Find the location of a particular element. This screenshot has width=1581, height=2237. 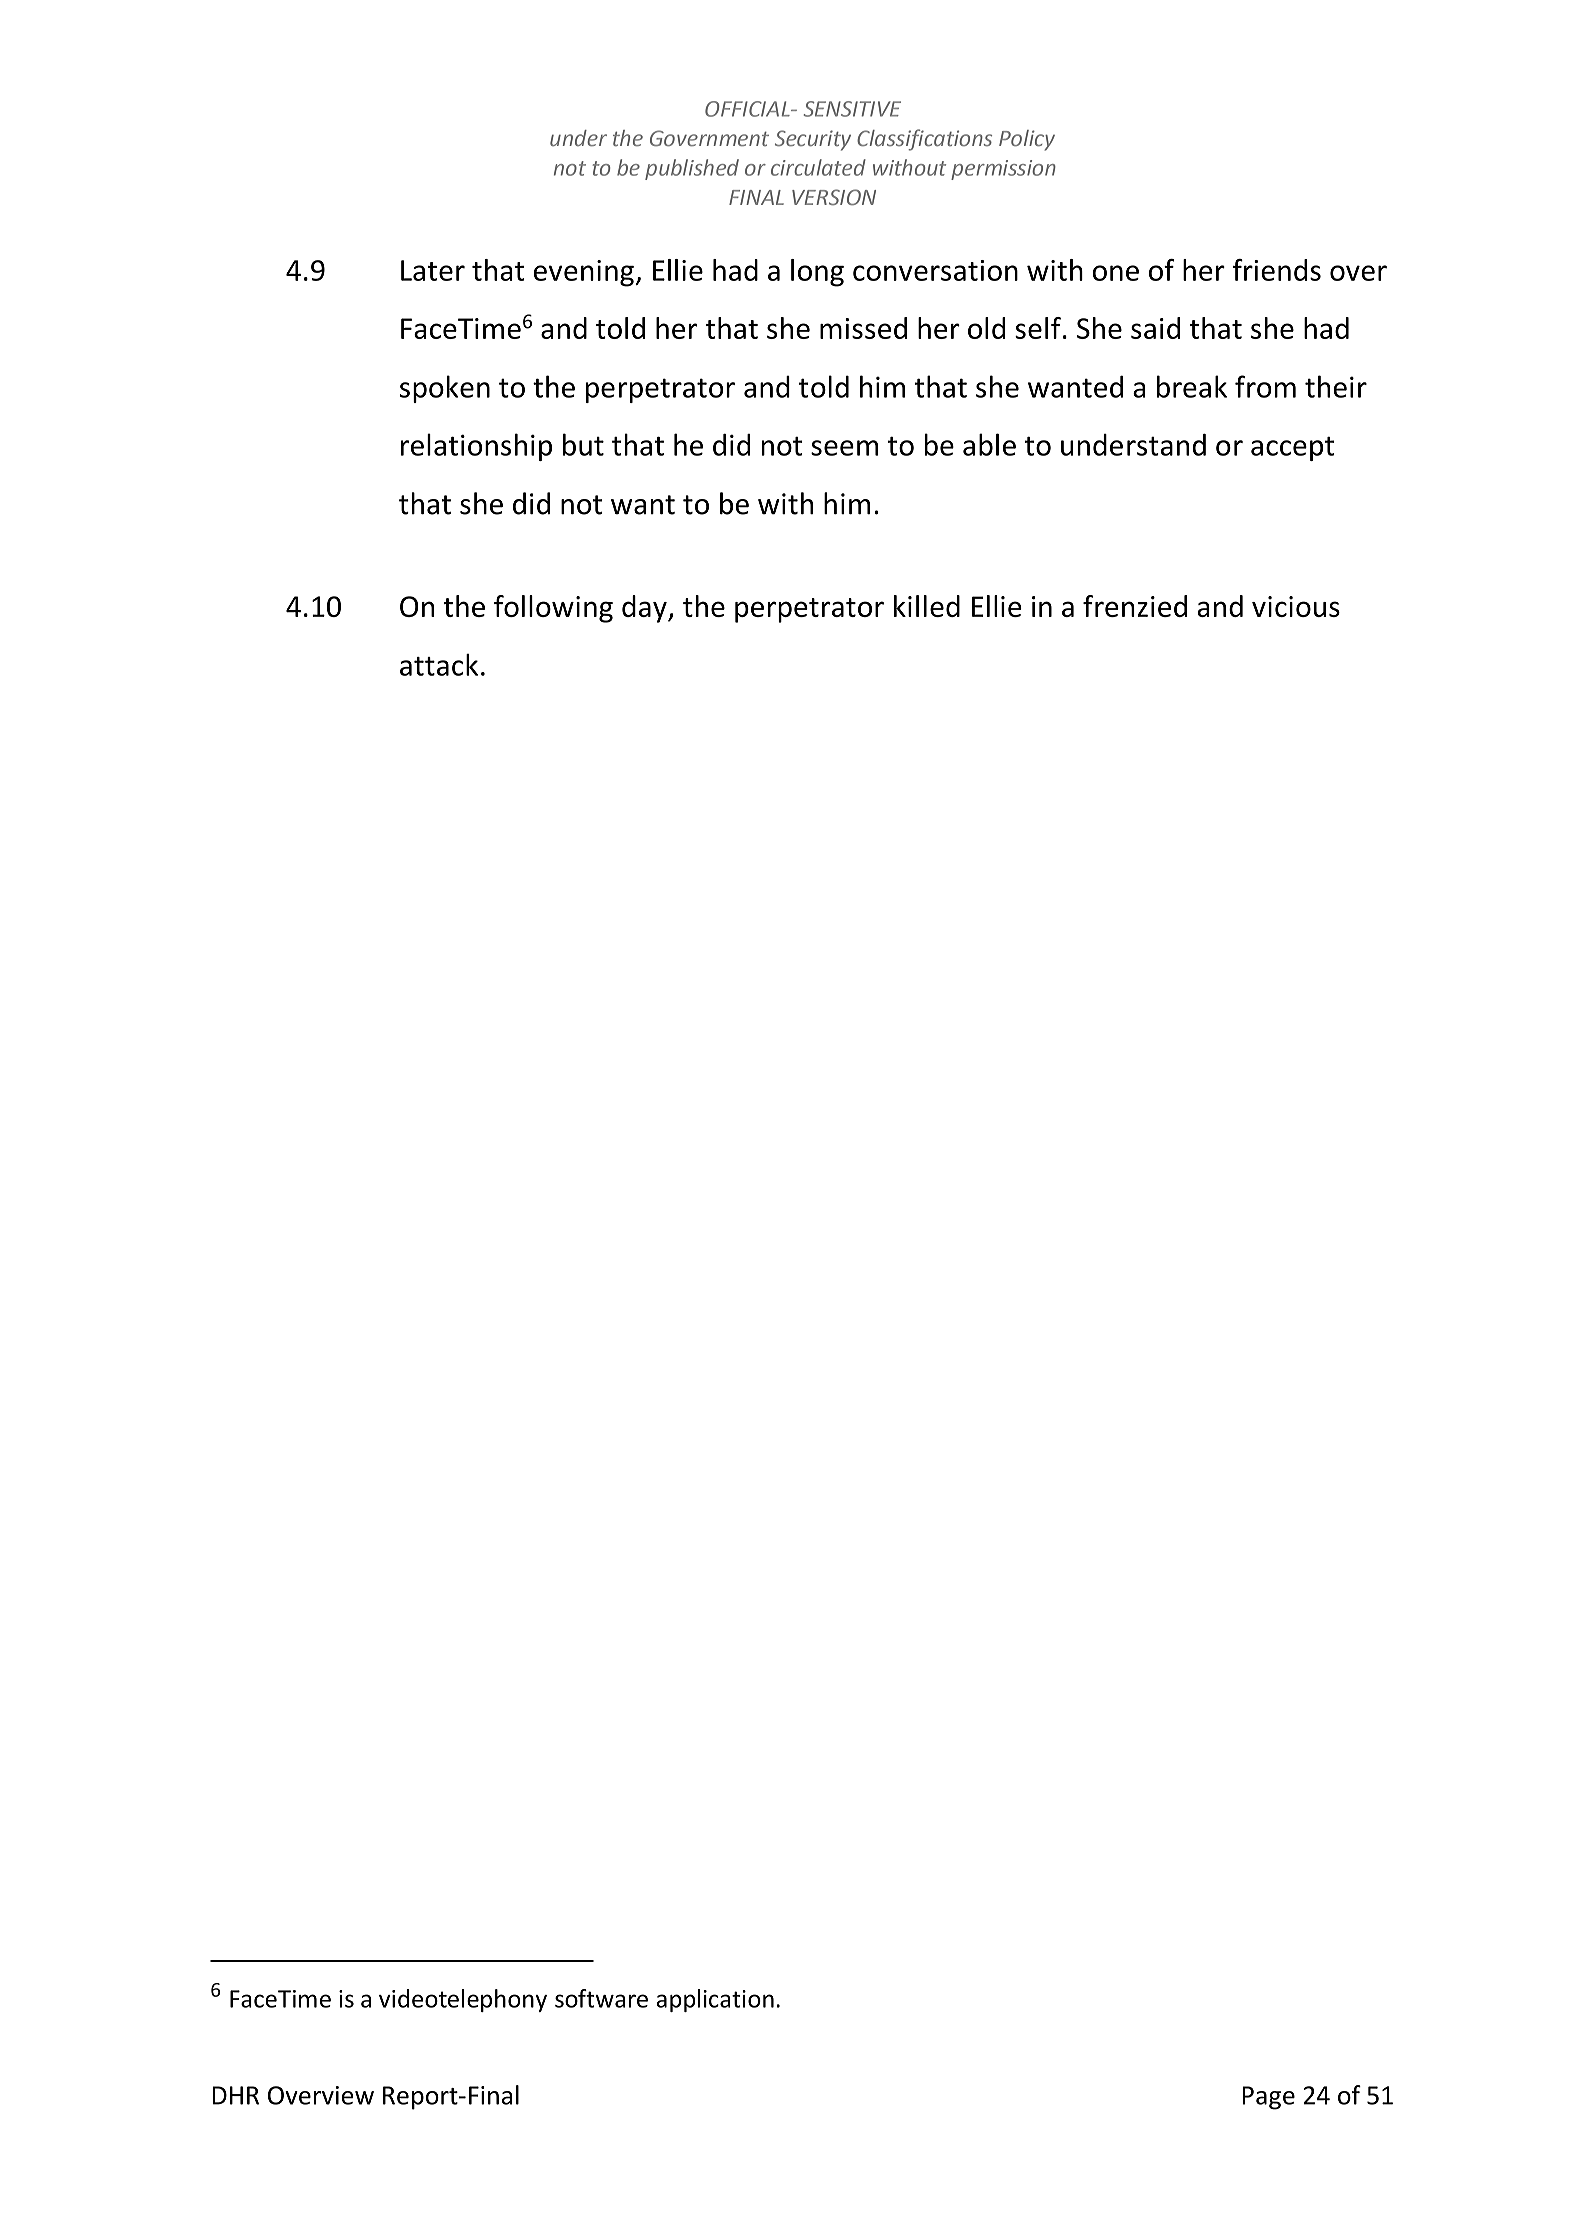

frenzied is located at coordinates (1135, 606).
